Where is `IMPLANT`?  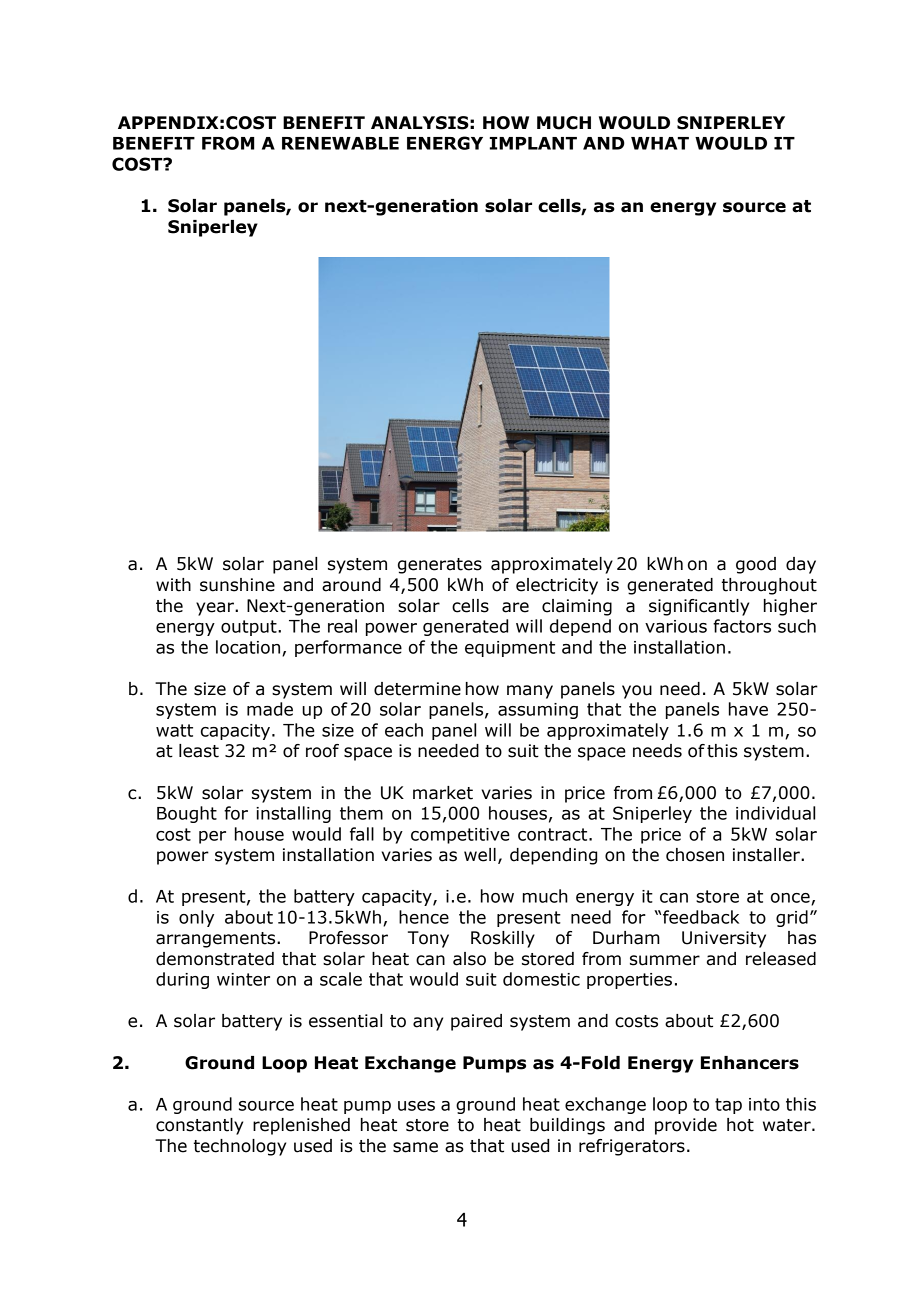
IMPLANT is located at coordinates (533, 143).
